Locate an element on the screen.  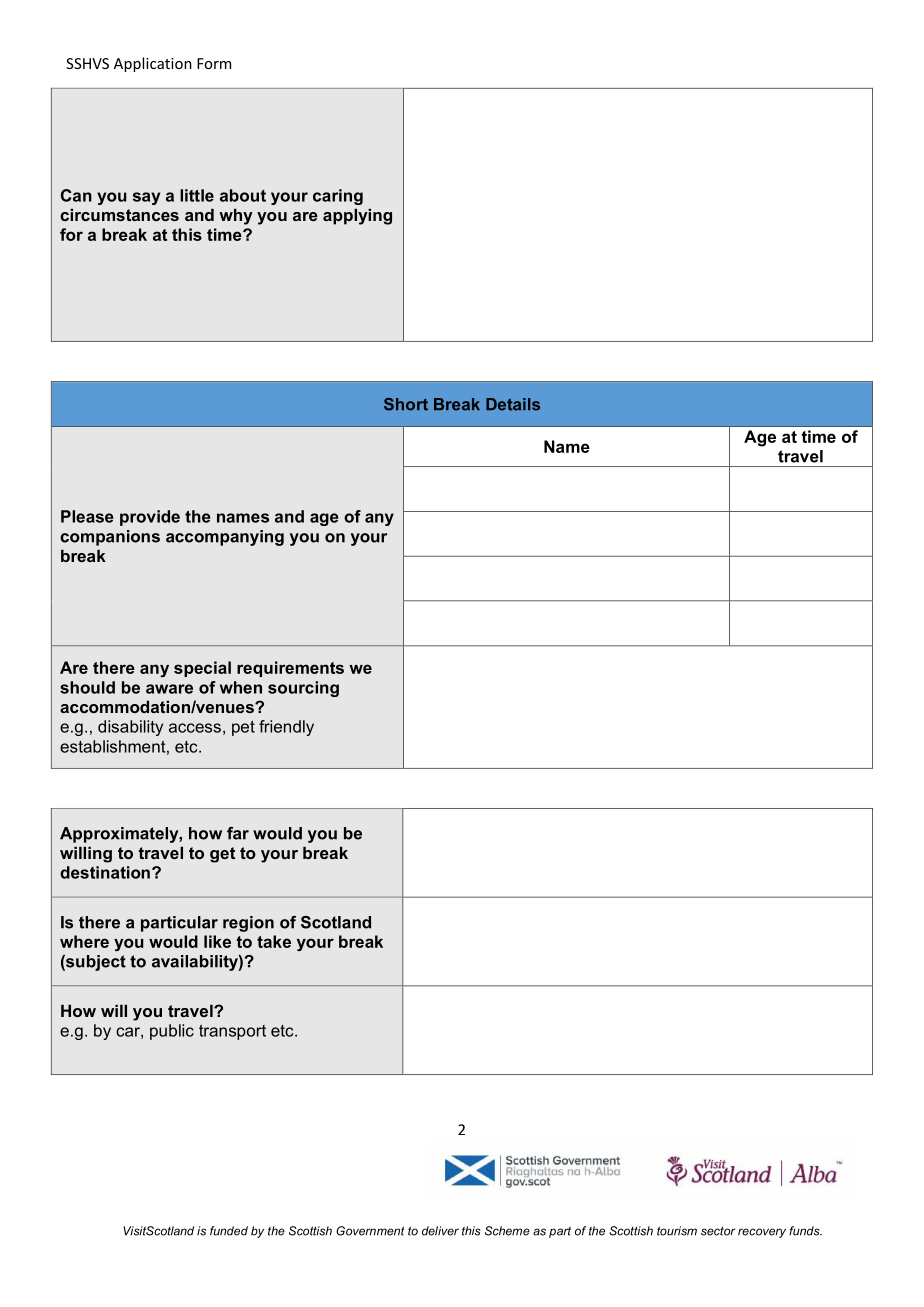
funded is located at coordinates (229, 1231).
